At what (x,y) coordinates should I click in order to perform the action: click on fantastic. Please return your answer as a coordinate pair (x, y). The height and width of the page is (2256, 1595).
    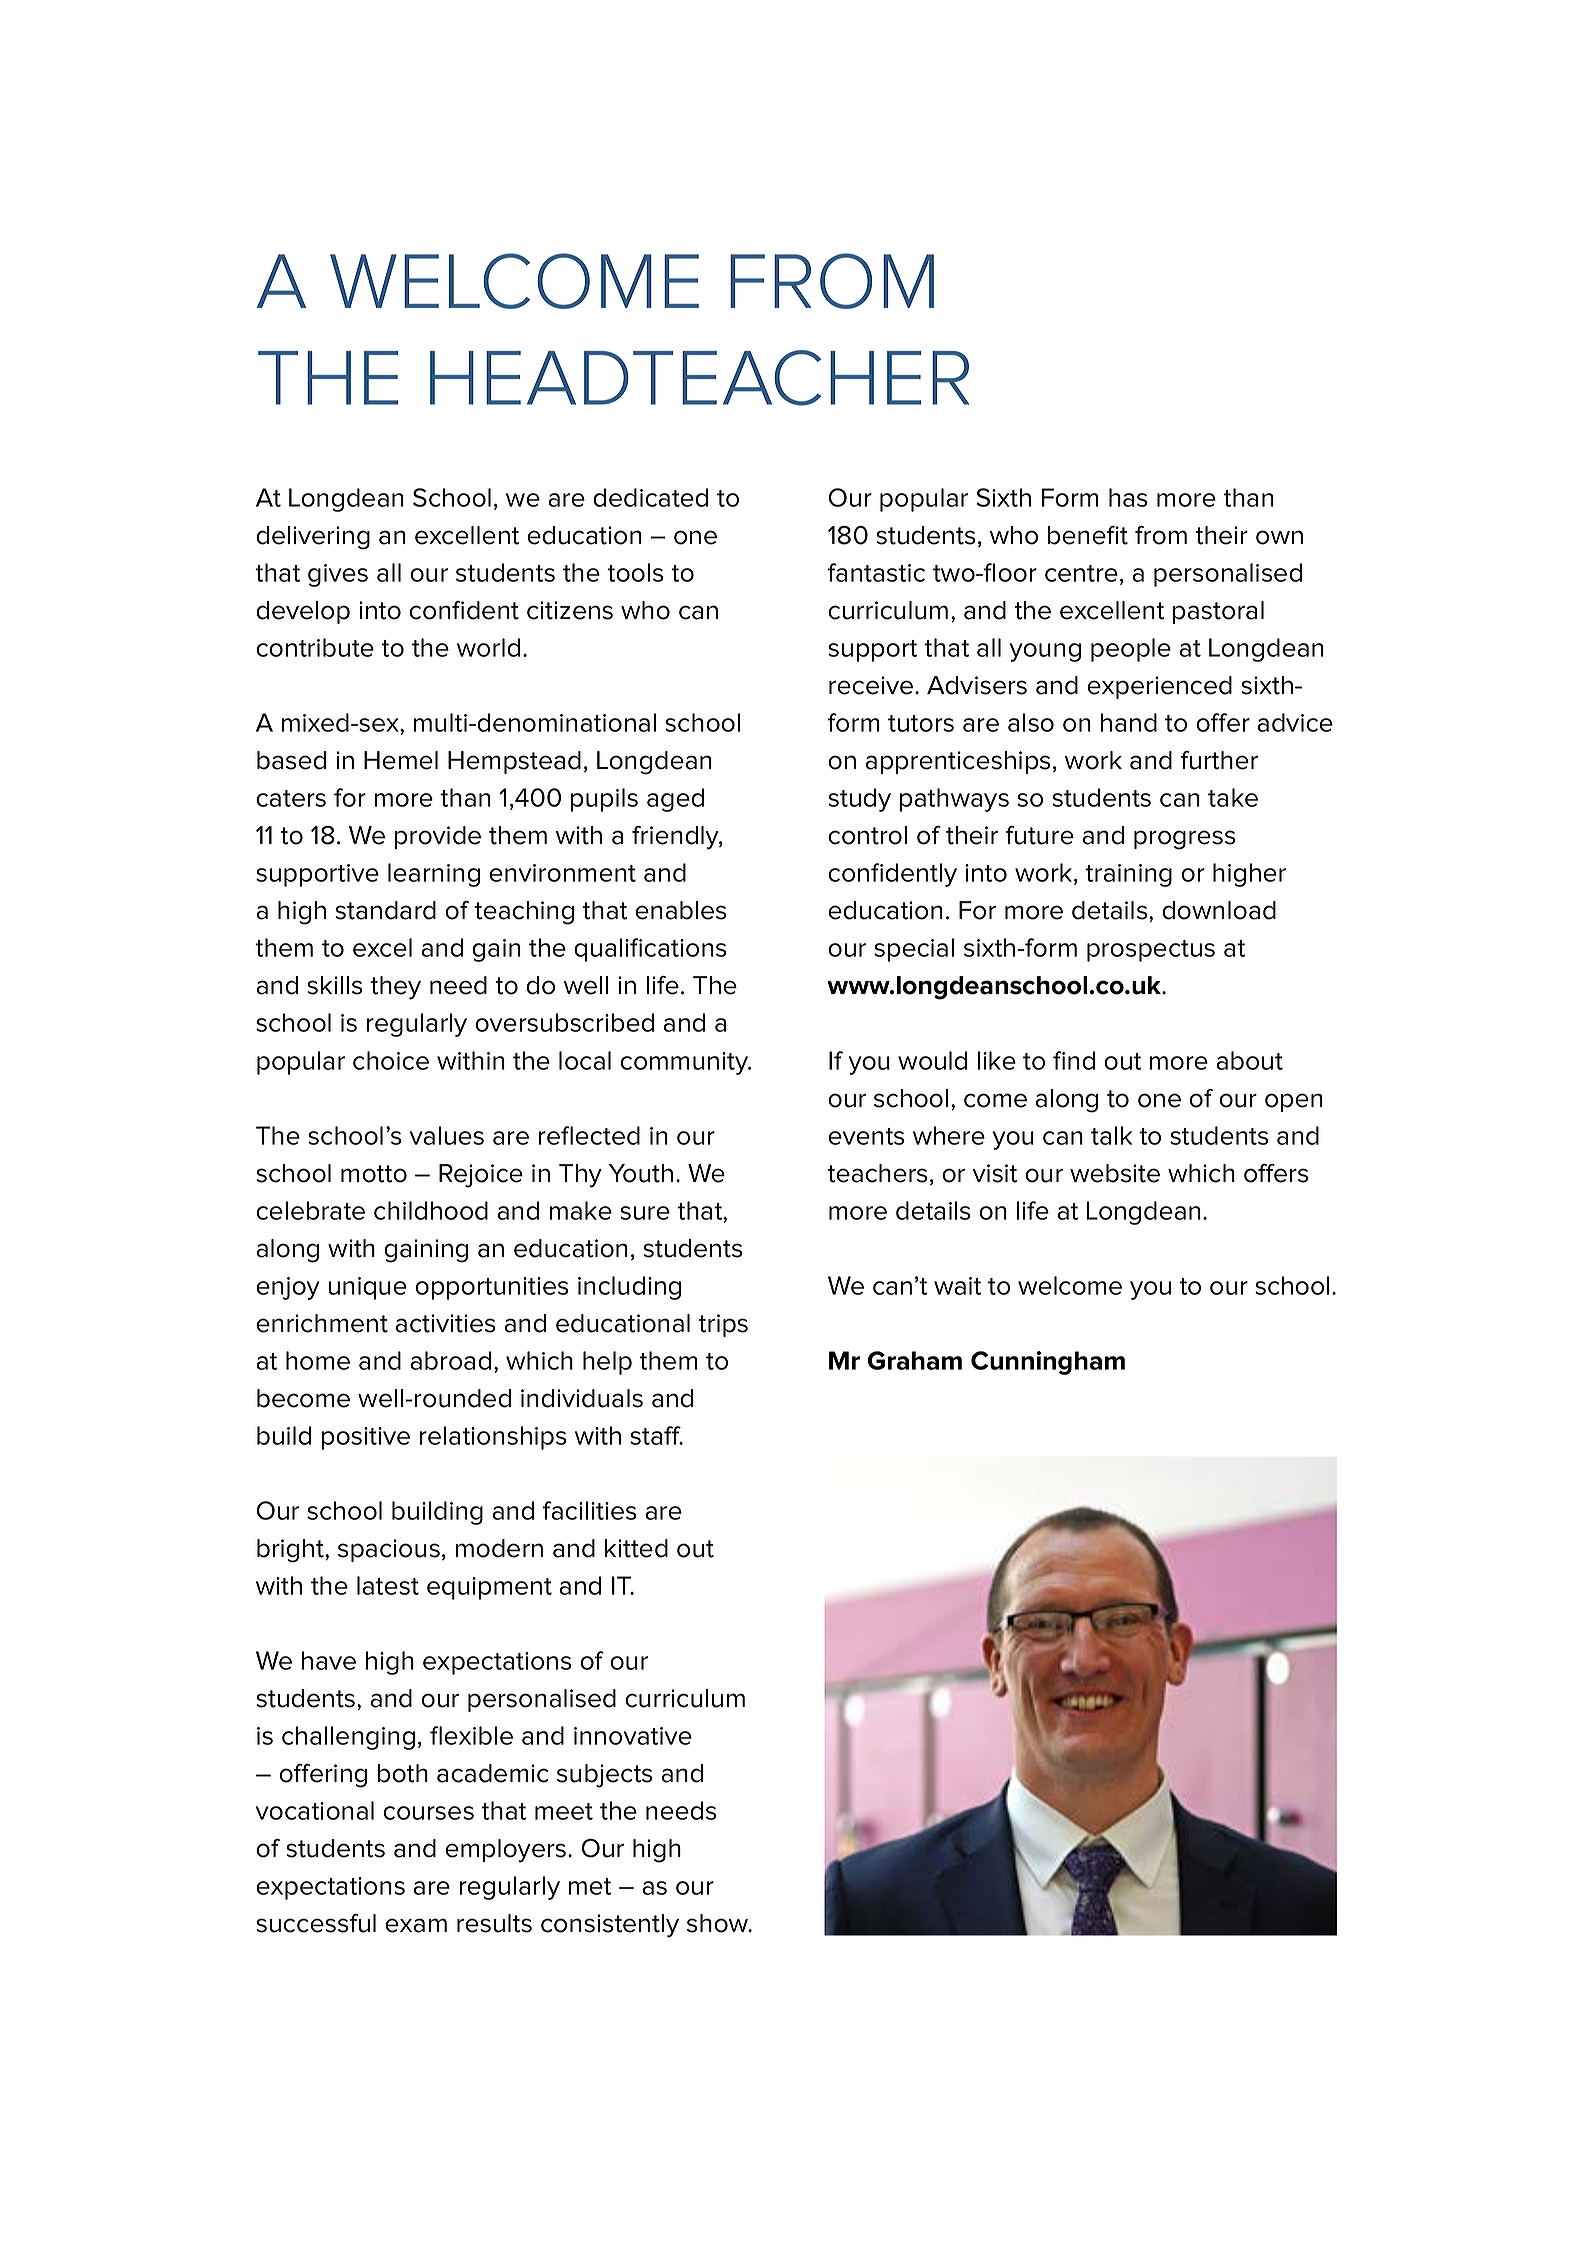
    Looking at the image, I should click on (876, 572).
